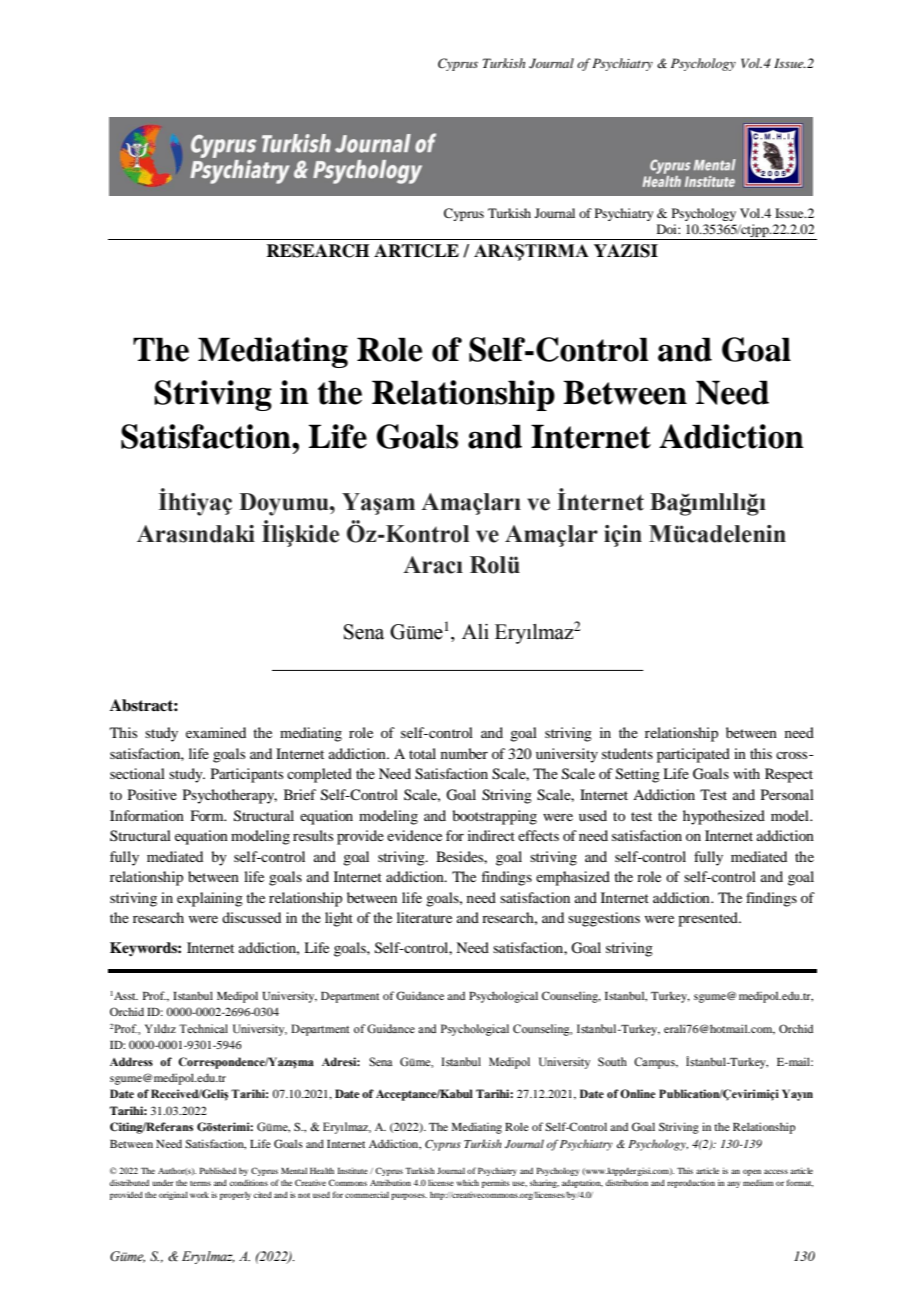  I want to click on examined, so click(216, 732).
